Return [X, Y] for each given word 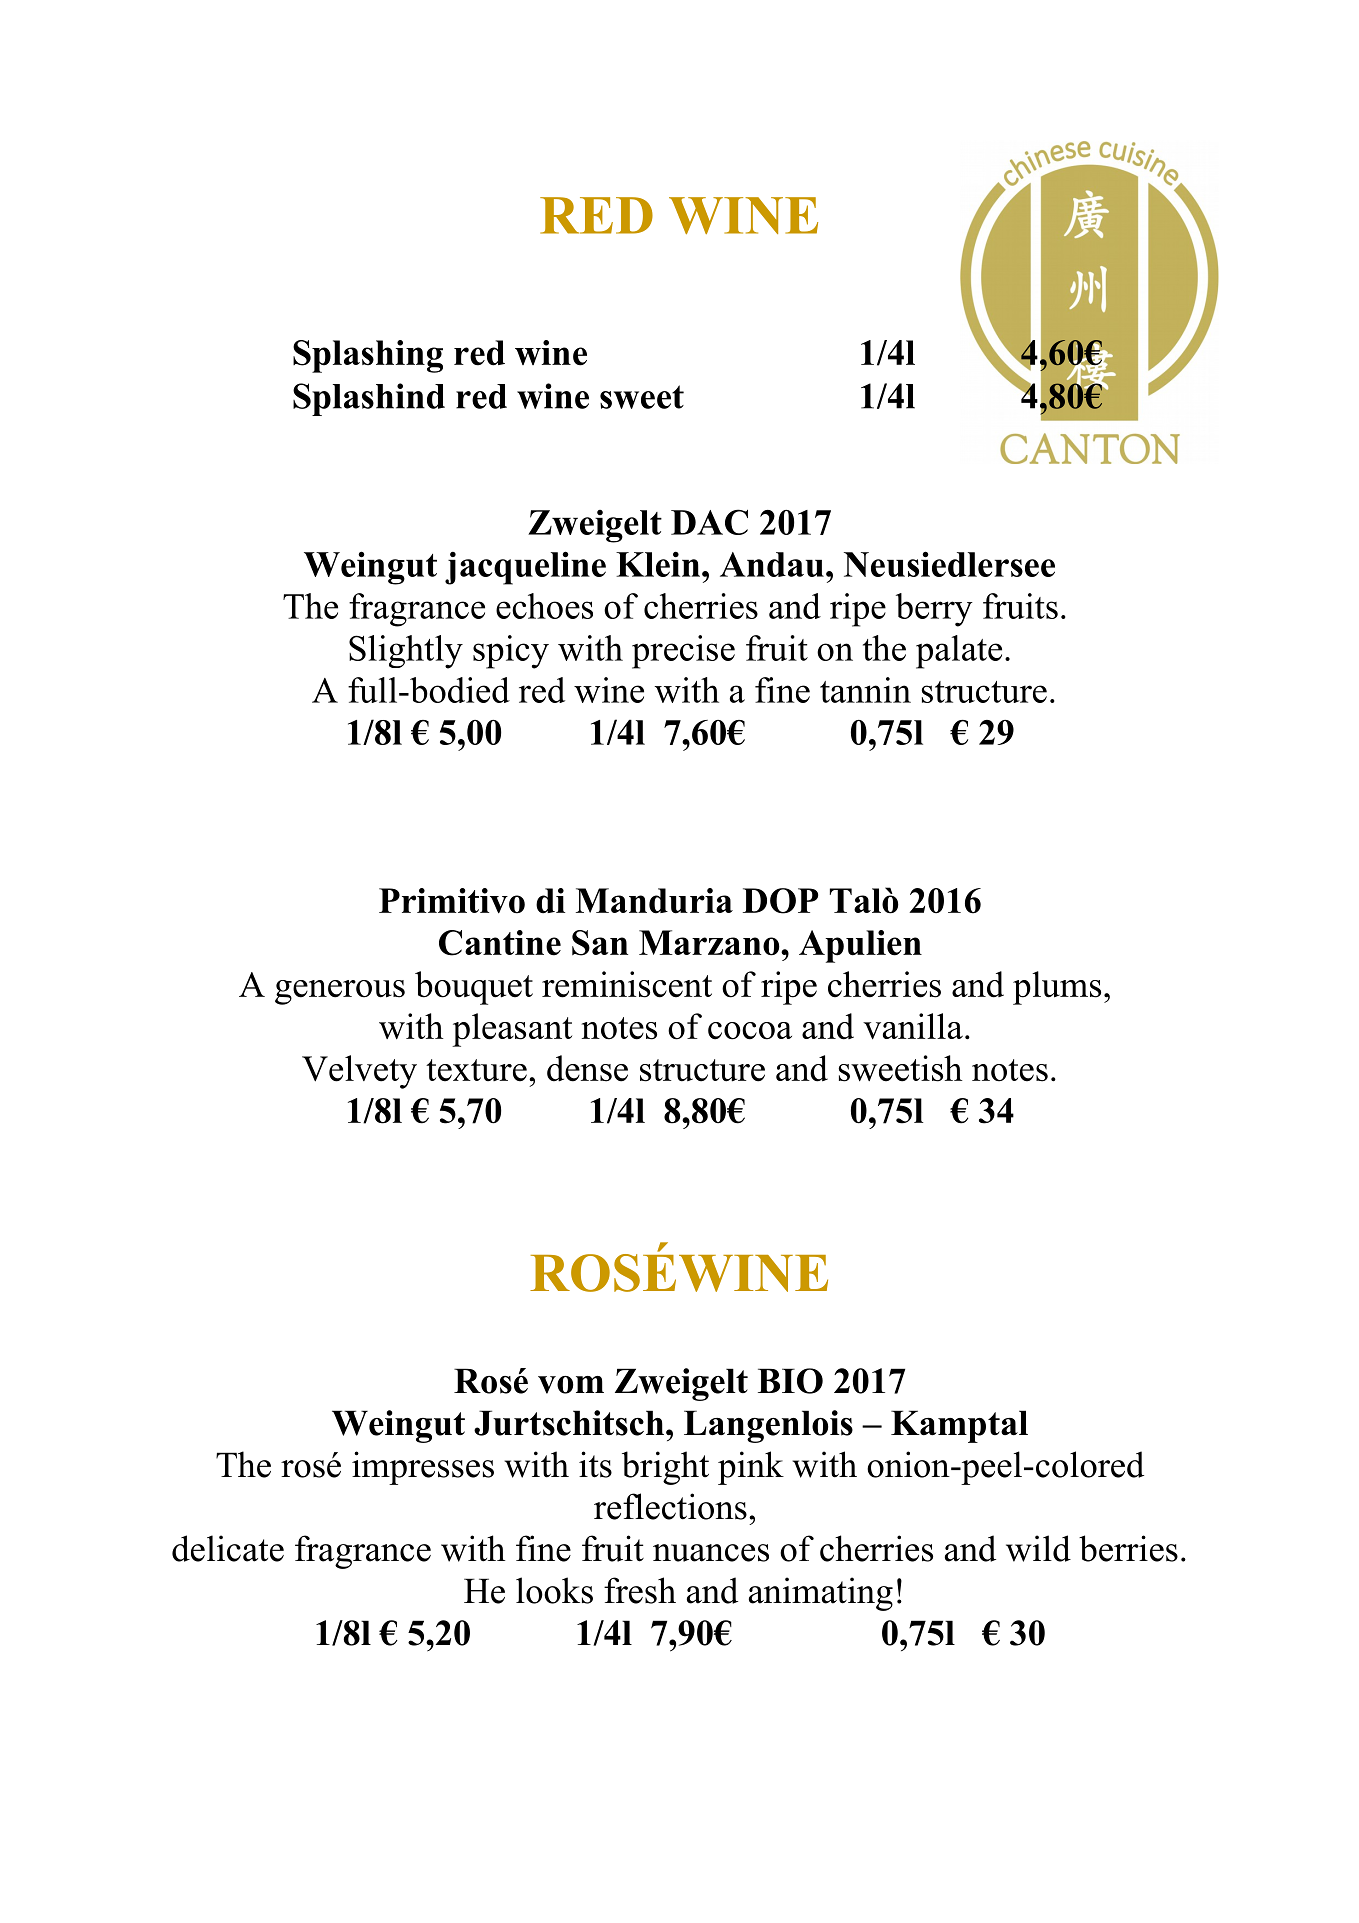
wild [1038, 1548]
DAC [709, 522]
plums [1057, 988]
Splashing [368, 356]
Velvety [359, 1072]
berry [934, 610]
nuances [711, 1553]
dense [587, 1068]
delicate [228, 1548]
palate [959, 652]
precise [683, 652]
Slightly [406, 652]
